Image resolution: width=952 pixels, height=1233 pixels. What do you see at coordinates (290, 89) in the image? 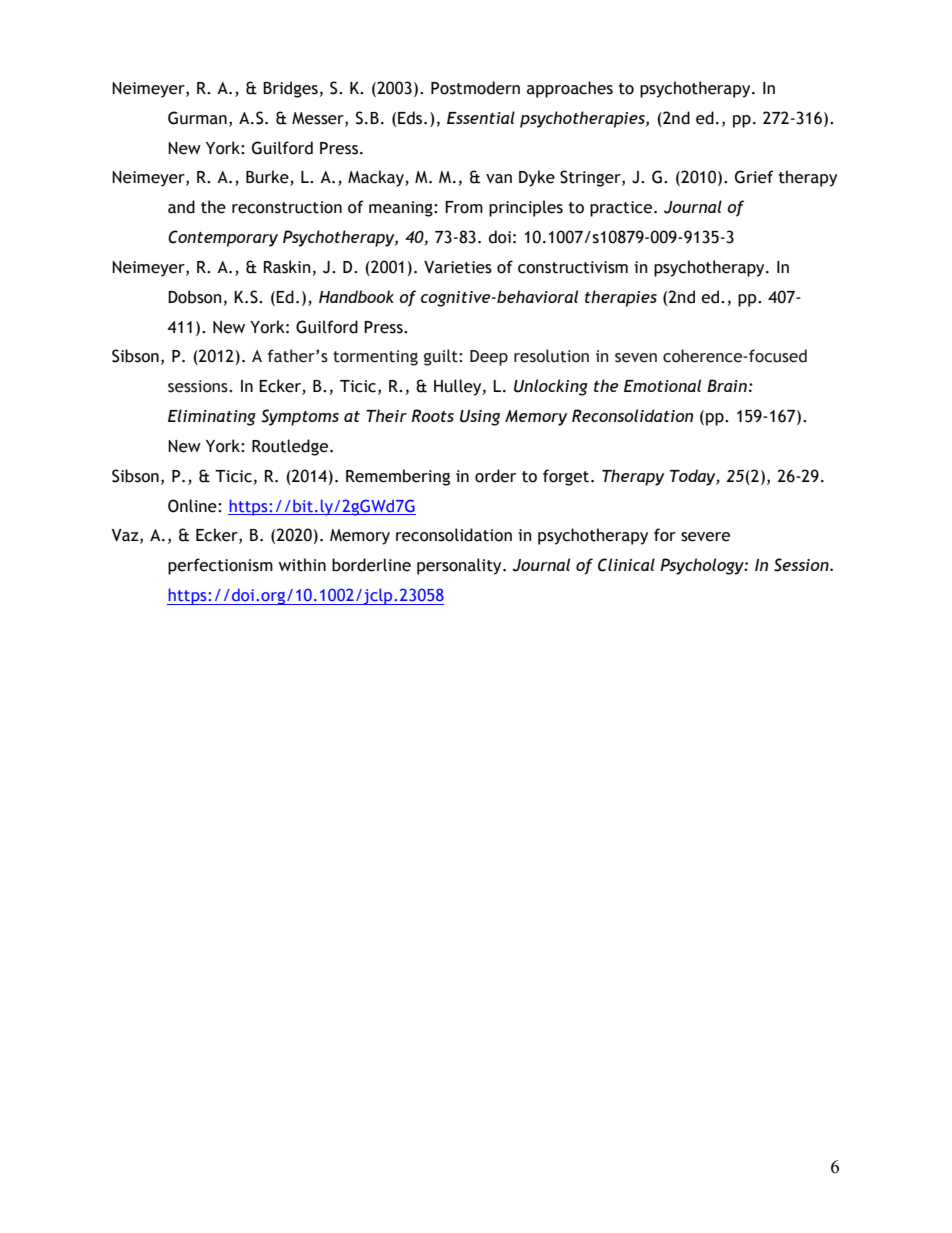
I see `Bridges` at bounding box center [290, 89].
